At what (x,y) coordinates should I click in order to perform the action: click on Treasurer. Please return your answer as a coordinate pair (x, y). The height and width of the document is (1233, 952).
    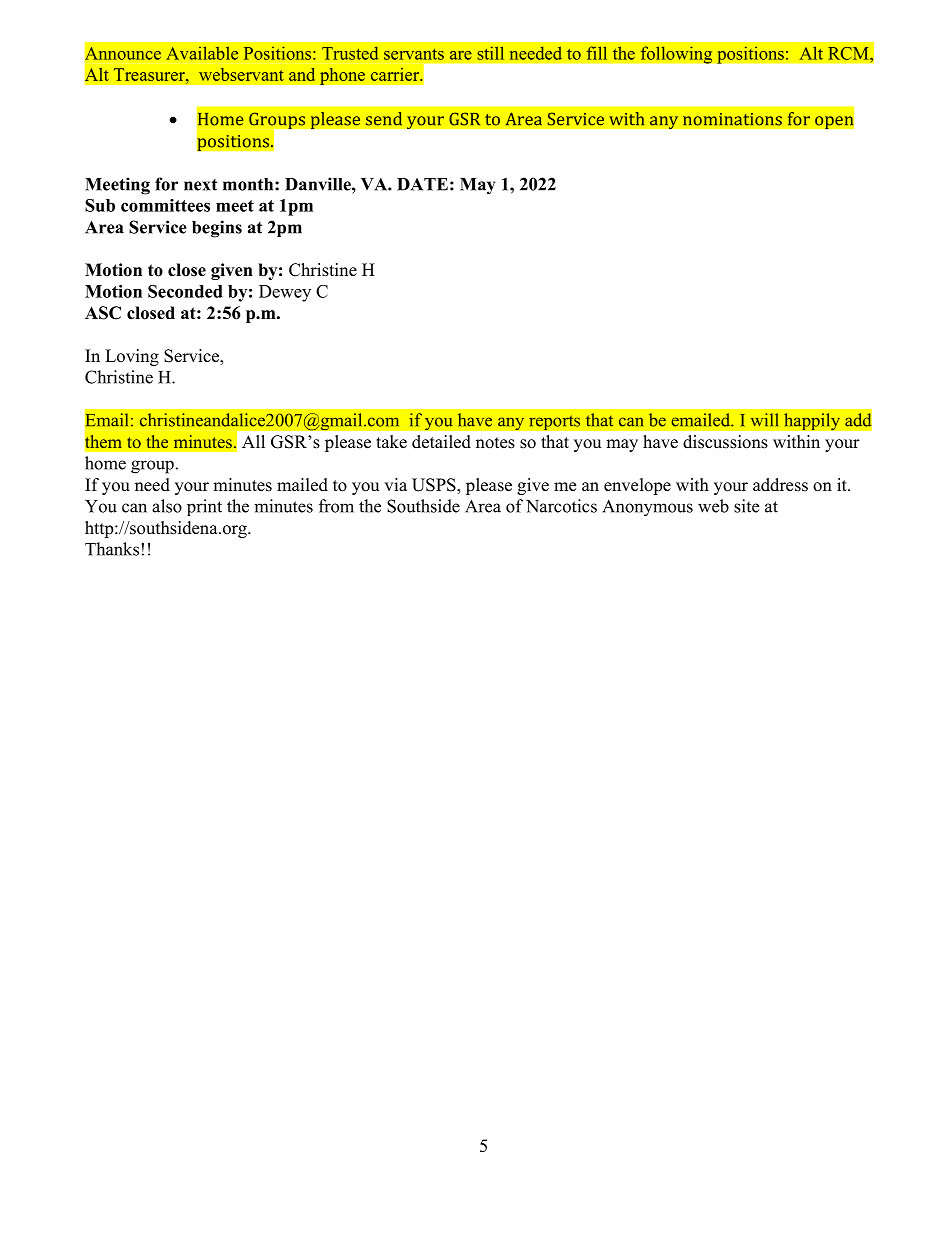
    Looking at the image, I should click on (150, 74).
